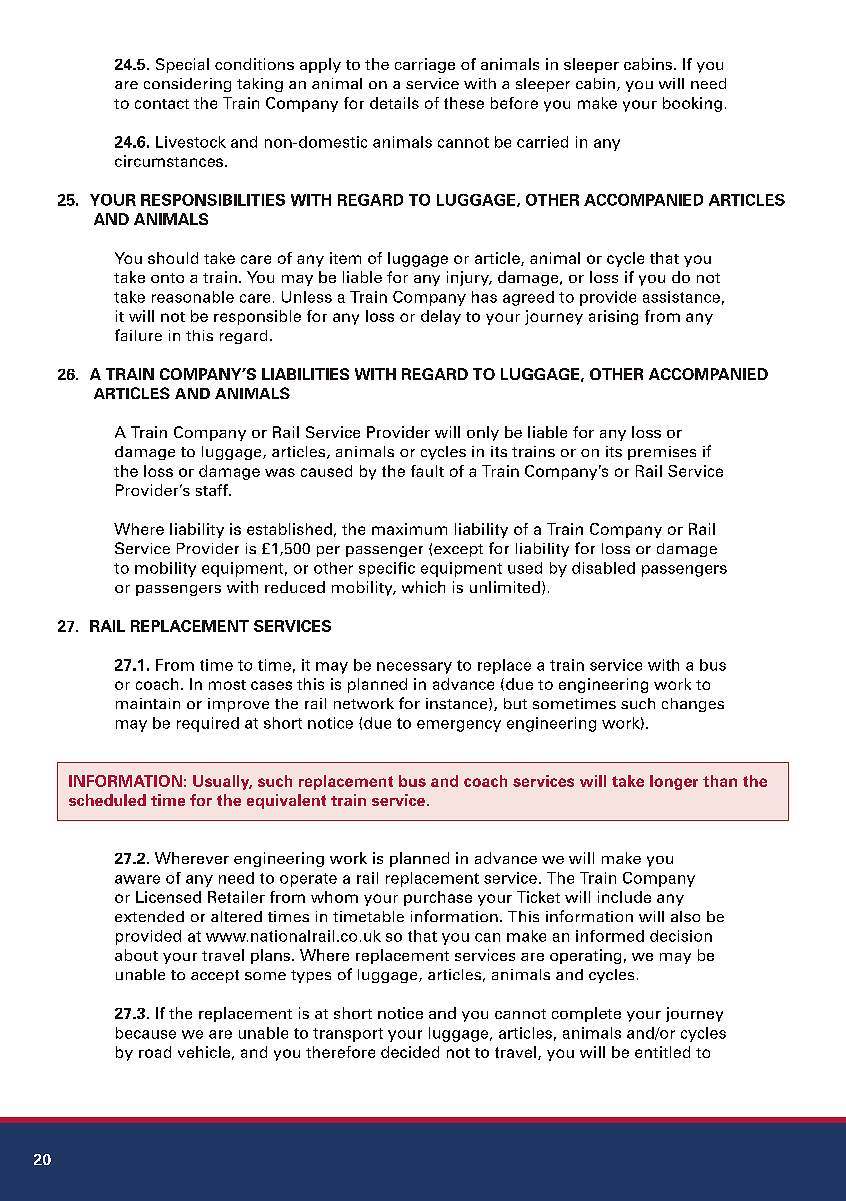 This screenshot has width=846, height=1201. What do you see at coordinates (692, 104) in the screenshot?
I see `booking` at bounding box center [692, 104].
